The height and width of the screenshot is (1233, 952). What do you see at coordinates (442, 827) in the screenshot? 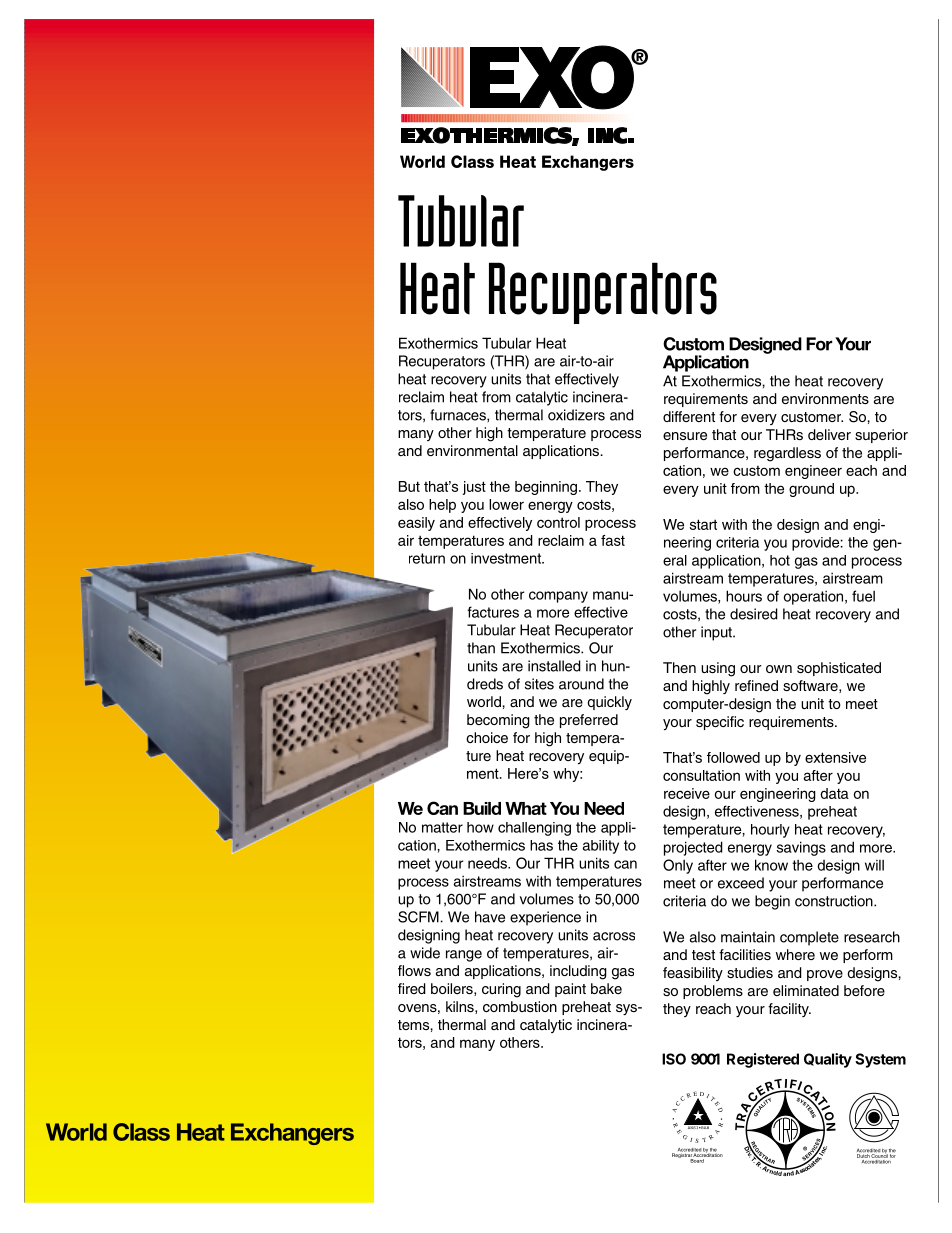
I see `matter` at bounding box center [442, 827].
